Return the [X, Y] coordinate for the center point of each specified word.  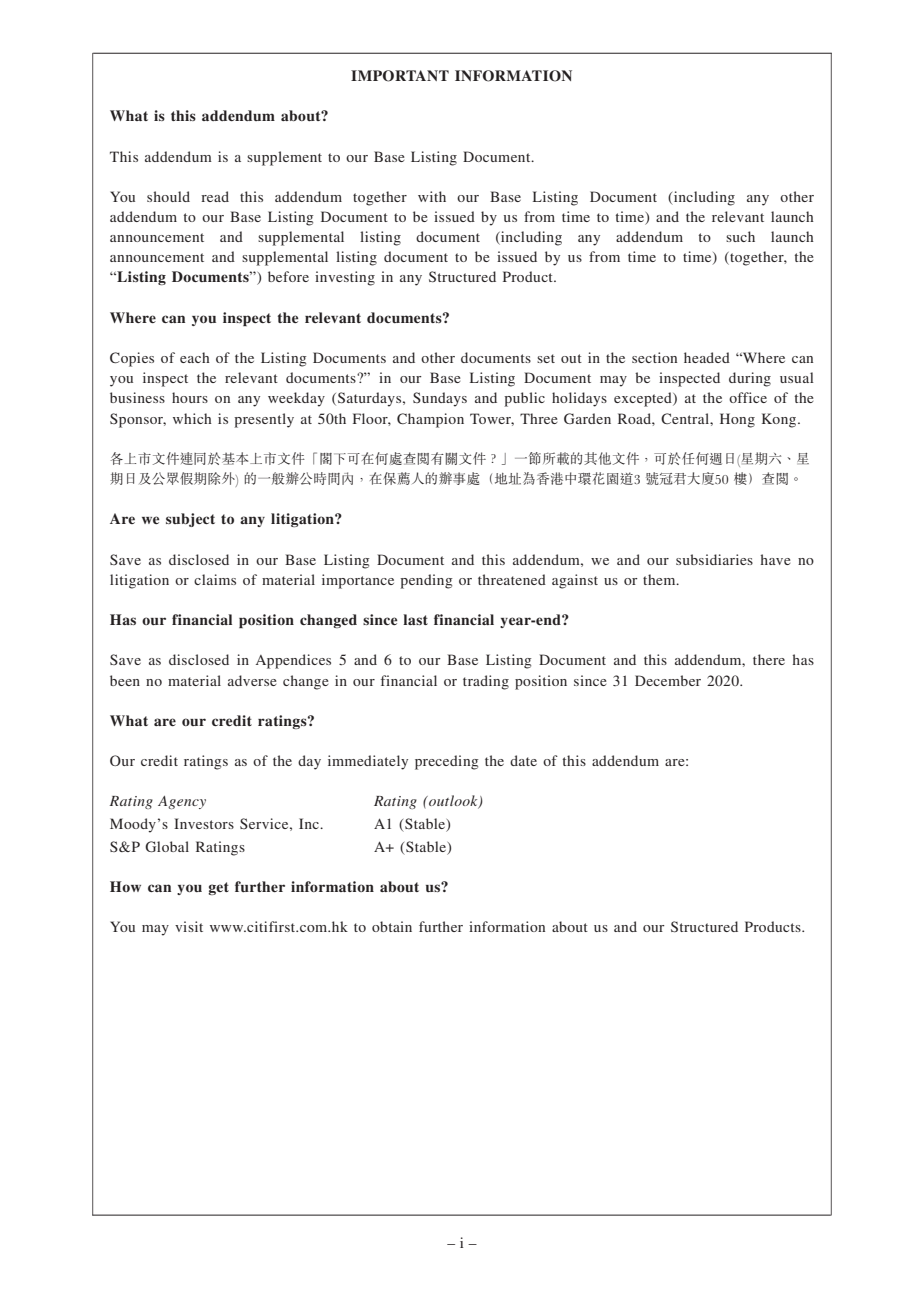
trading [486, 682]
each [195, 357]
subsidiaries [714, 559]
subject [190, 520]
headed [707, 357]
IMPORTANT [400, 76]
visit [189, 926]
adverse [252, 680]
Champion [430, 420]
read [215, 196]
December [668, 680]
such [740, 236]
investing [345, 278]
